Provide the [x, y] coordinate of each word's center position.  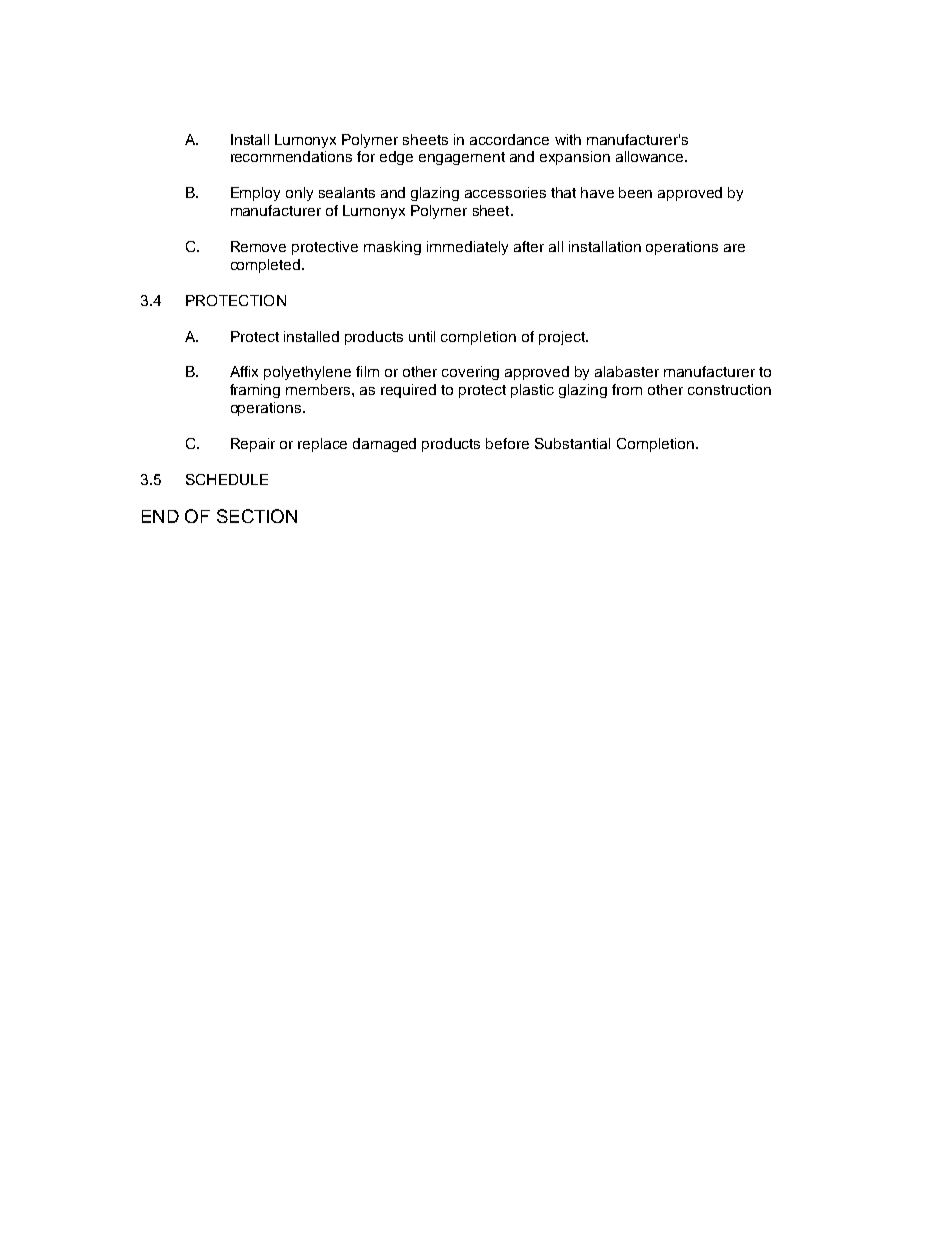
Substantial [572, 443]
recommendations [291, 156]
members [319, 389]
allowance [651, 156]
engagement [462, 158]
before [507, 443]
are [734, 248]
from [627, 389]
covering [470, 373]
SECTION [257, 516]
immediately [467, 248]
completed [267, 266]
